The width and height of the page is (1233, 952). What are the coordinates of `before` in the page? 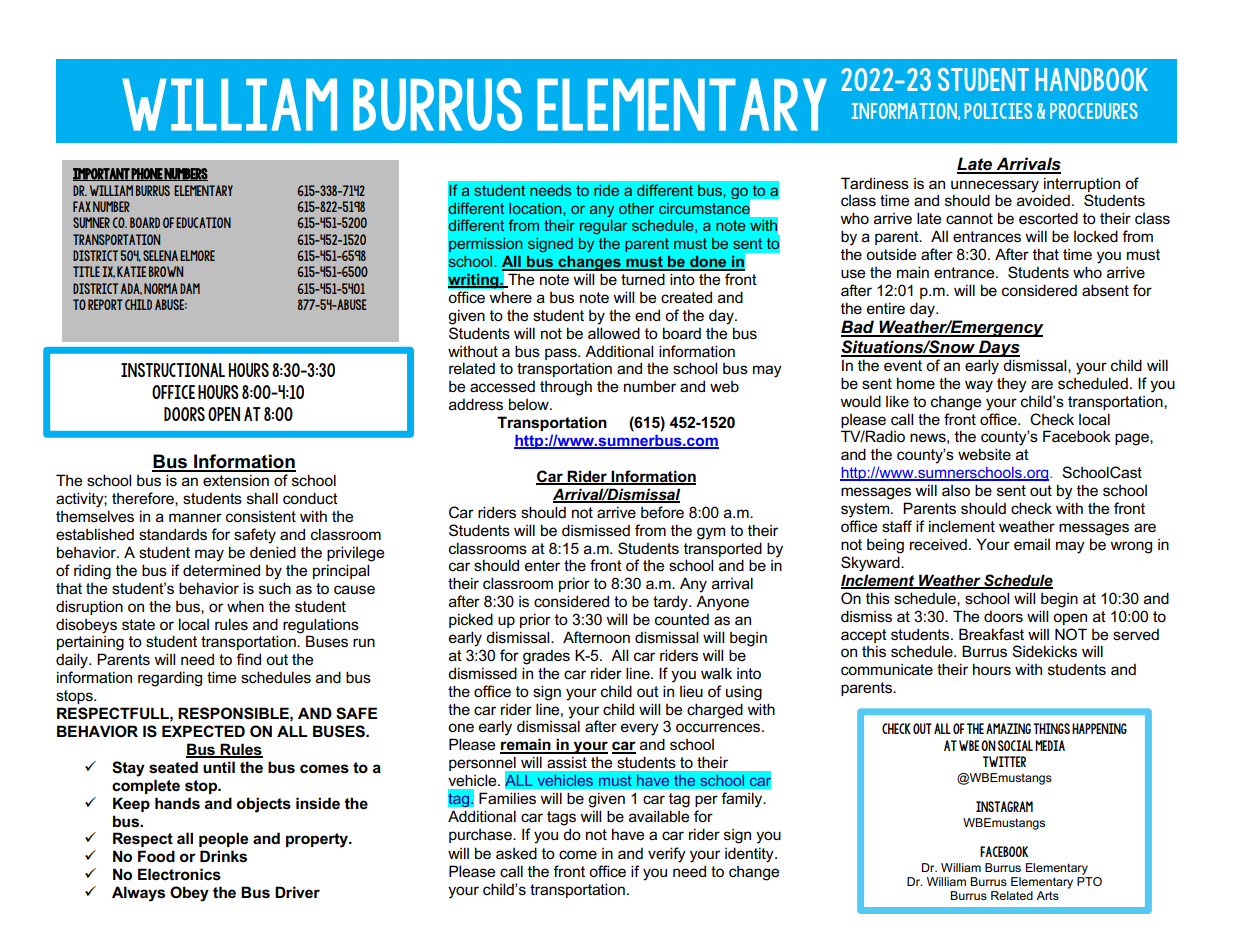 It's located at (662, 512).
